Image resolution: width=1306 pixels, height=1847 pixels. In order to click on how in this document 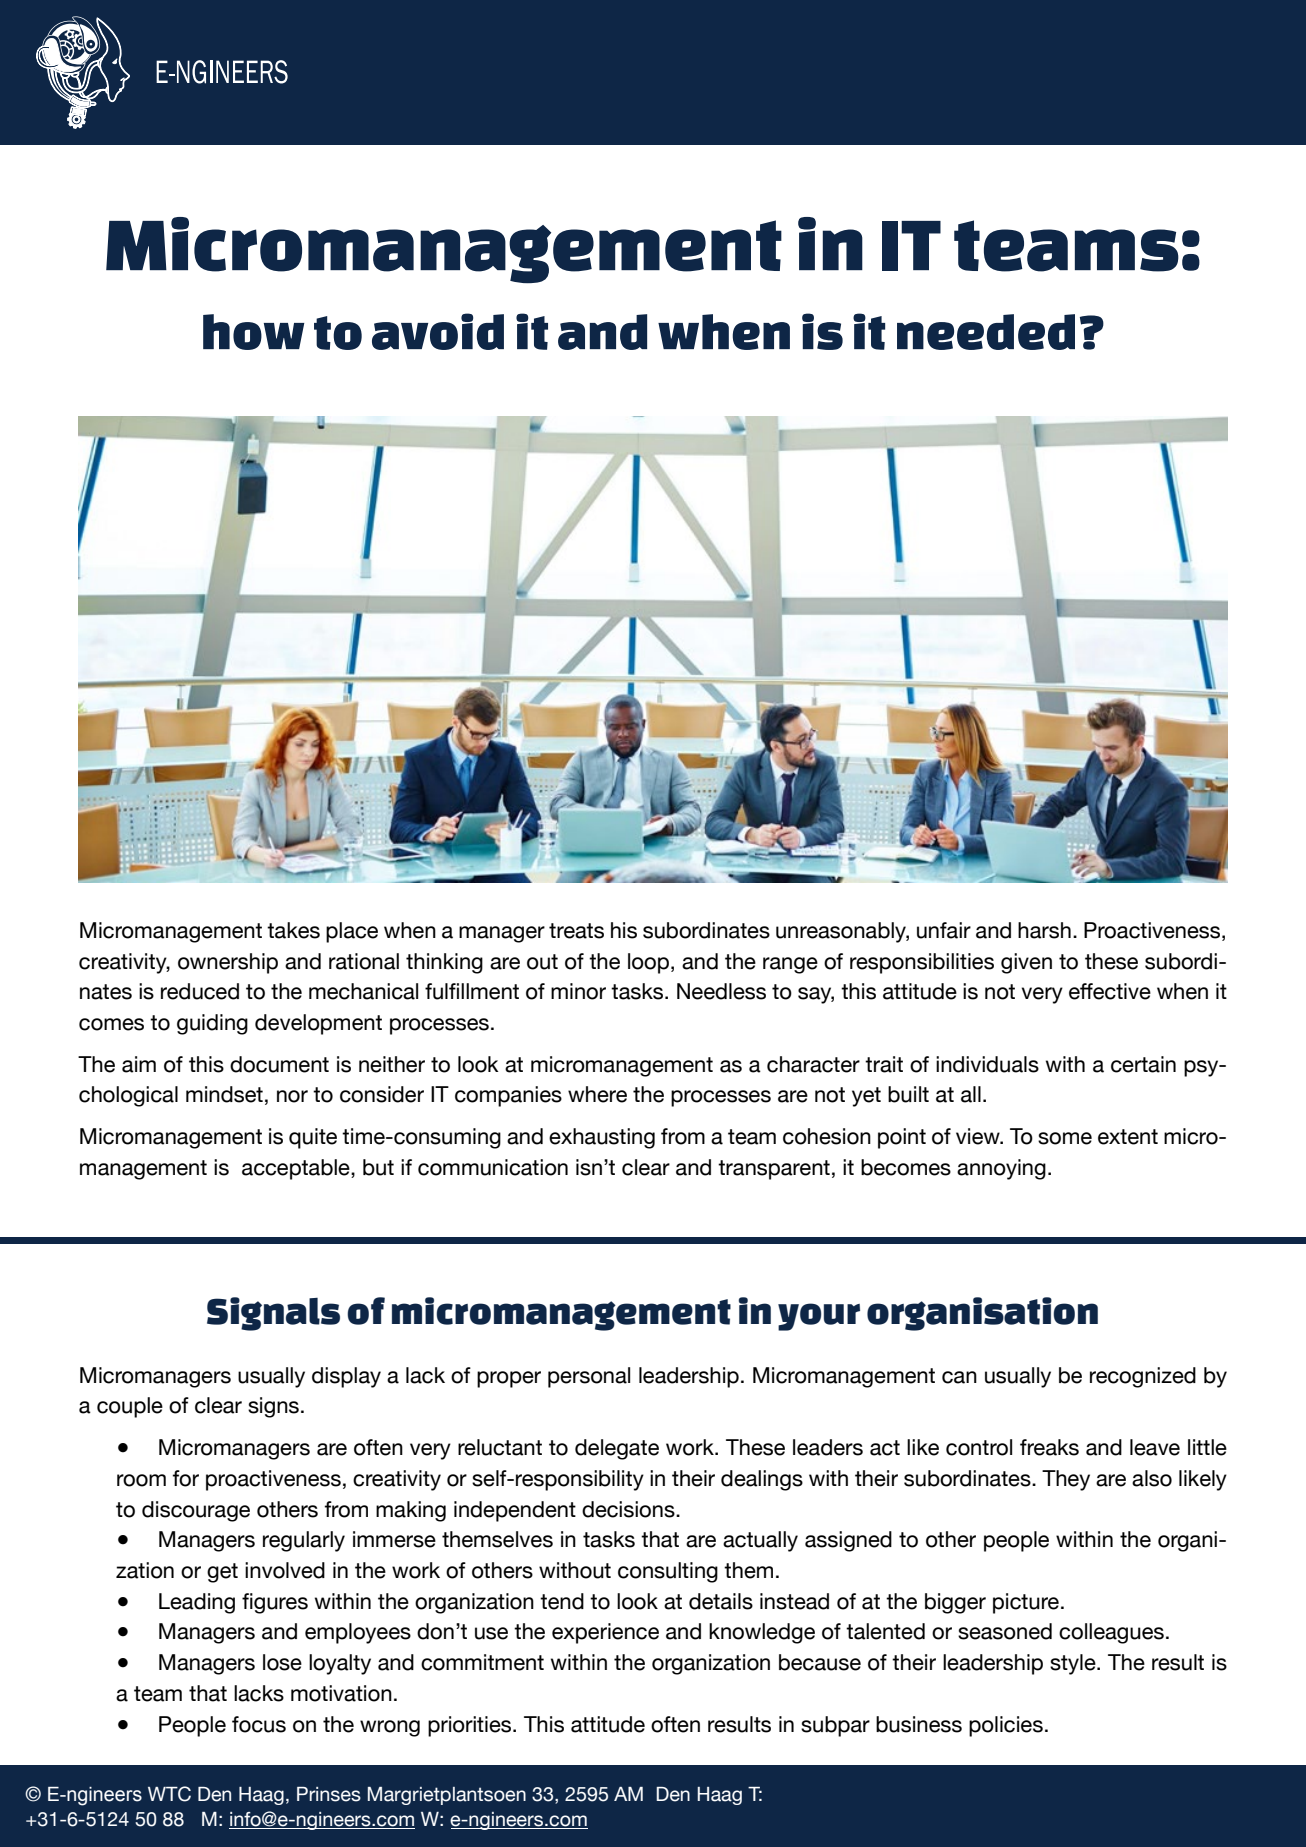, I will do `click(253, 332)`.
